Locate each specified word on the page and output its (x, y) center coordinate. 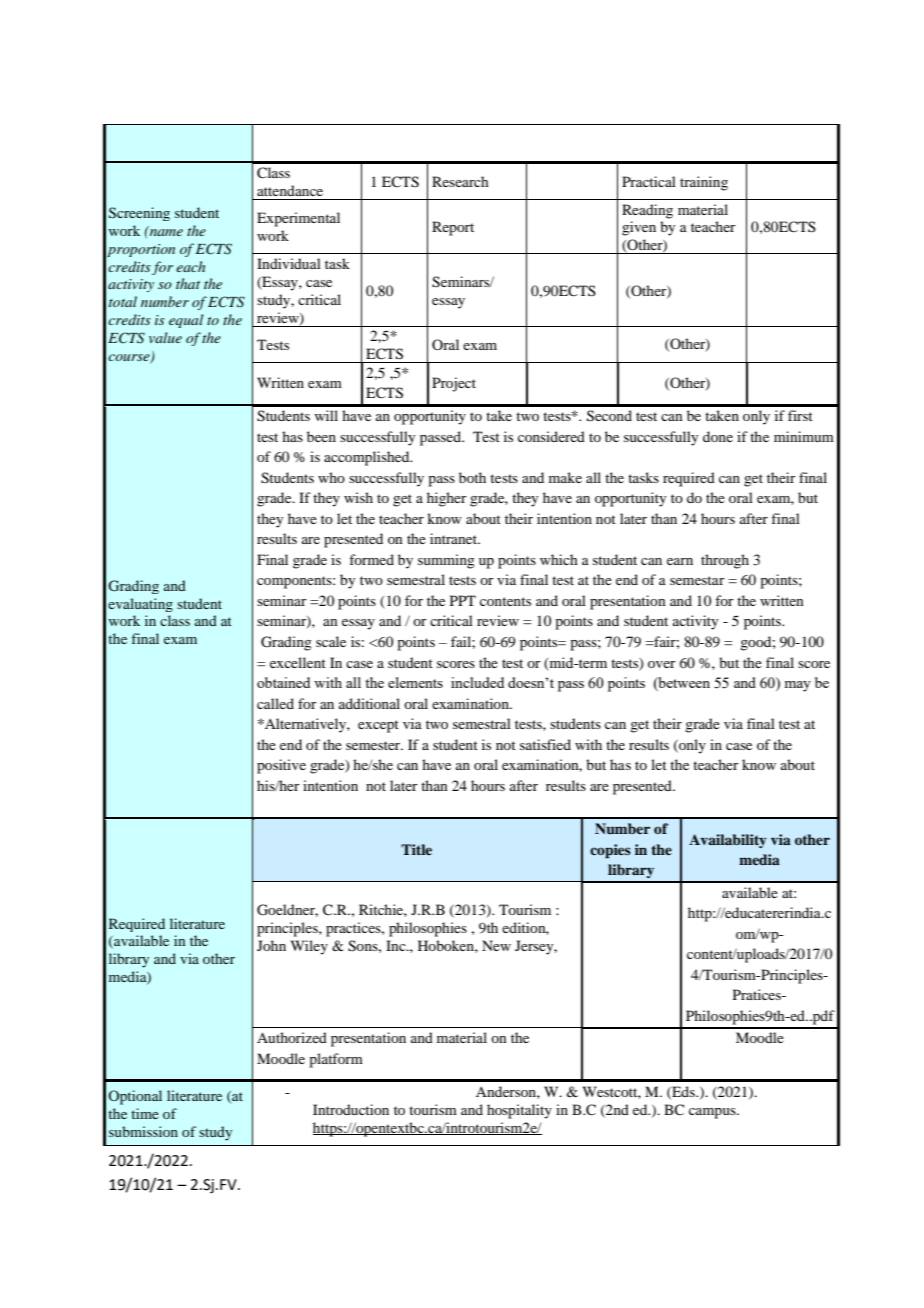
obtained (283, 682)
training (704, 183)
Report (453, 228)
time (145, 1113)
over (662, 664)
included (477, 682)
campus (713, 1113)
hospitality (519, 1111)
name (166, 232)
